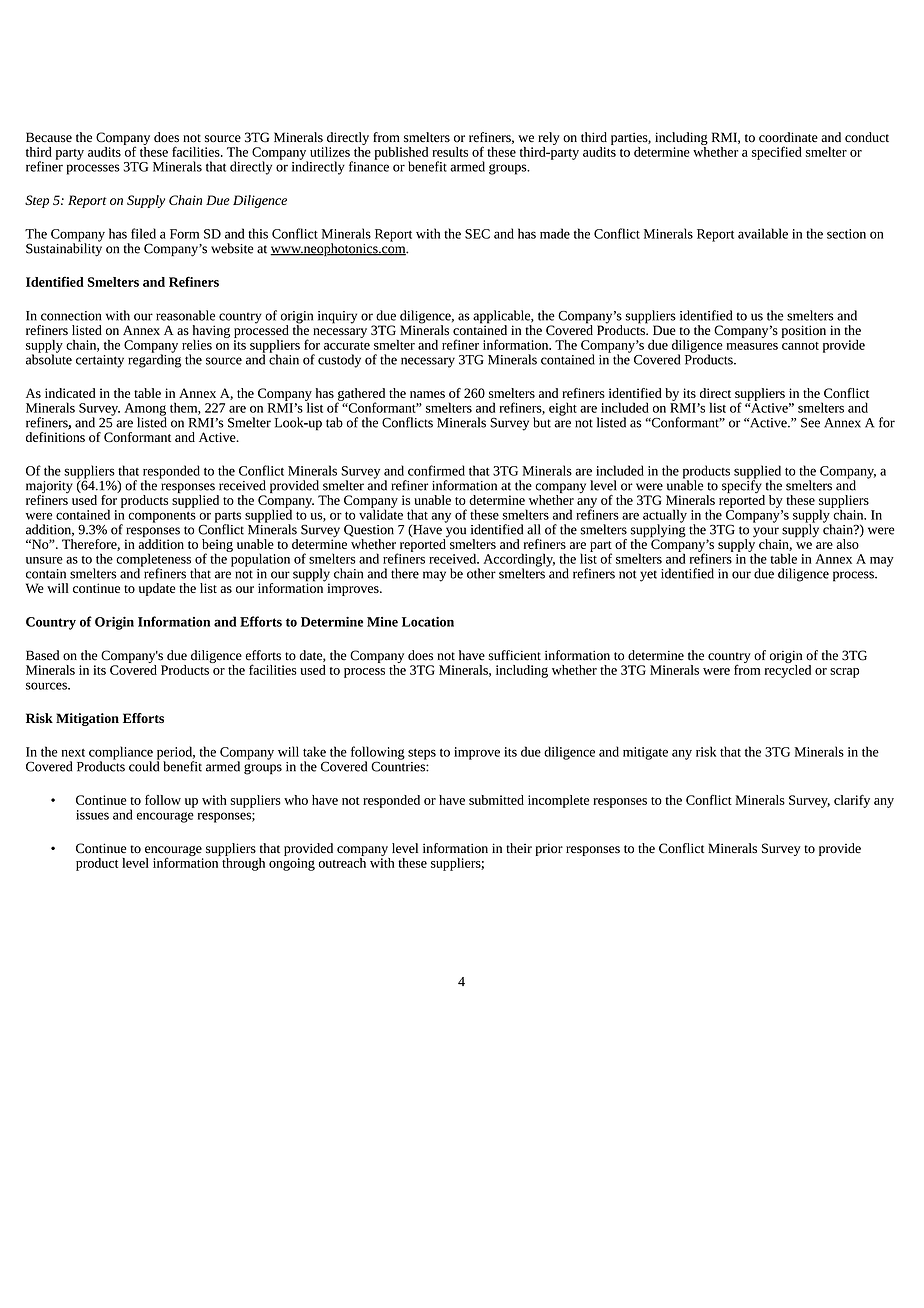 This screenshot has height=1308, width=924. Describe the element at coordinates (450, 152) in the screenshot. I see `results` at that location.
